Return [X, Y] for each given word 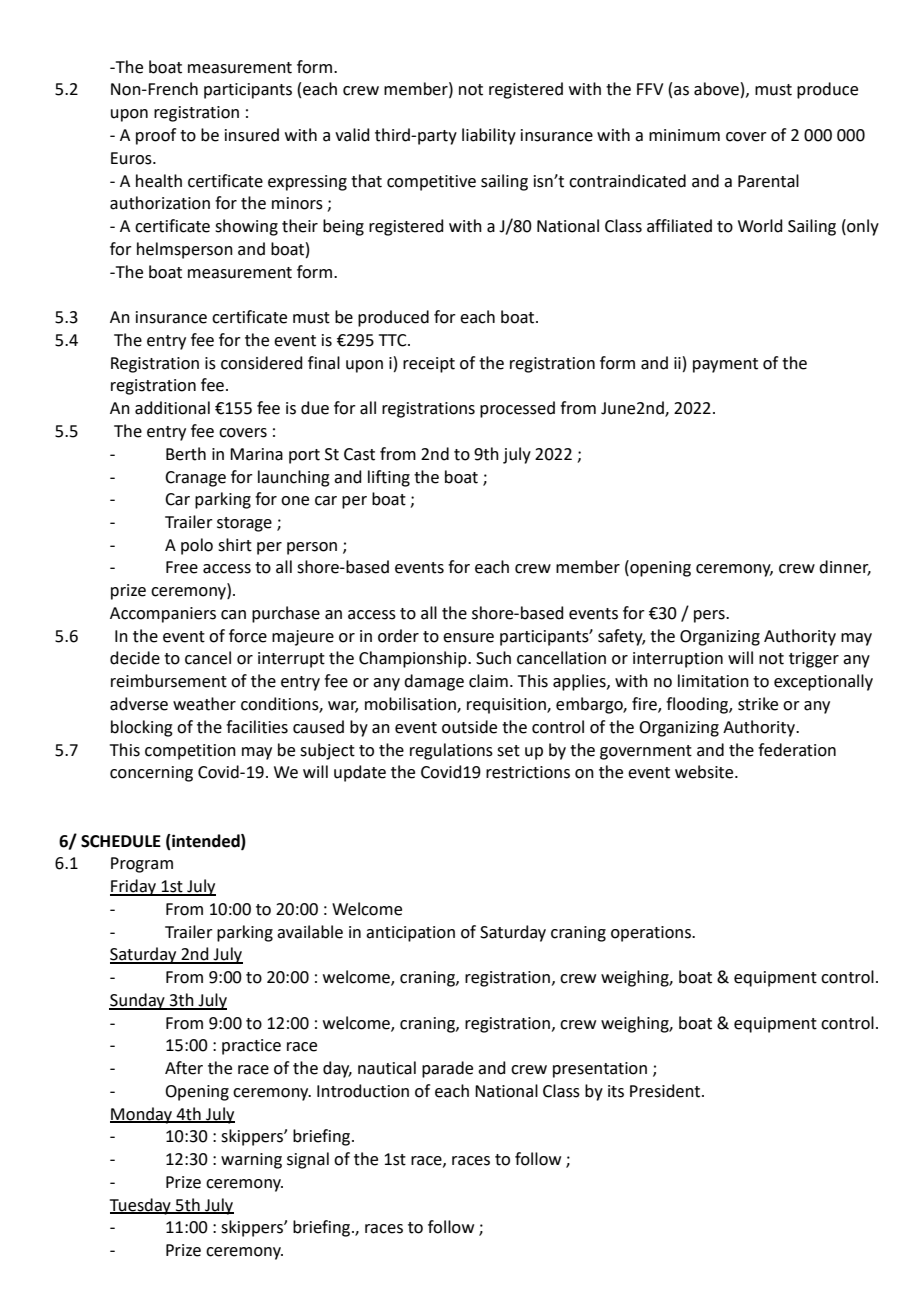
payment [725, 365]
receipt [429, 365]
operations [652, 934]
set [508, 751]
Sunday [138, 1001]
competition [190, 752]
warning [251, 1161]
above [716, 89]
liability [489, 136]
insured [252, 135]
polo [197, 546]
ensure [468, 638]
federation [797, 750]
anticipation [410, 934]
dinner [845, 568]
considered [262, 363]
